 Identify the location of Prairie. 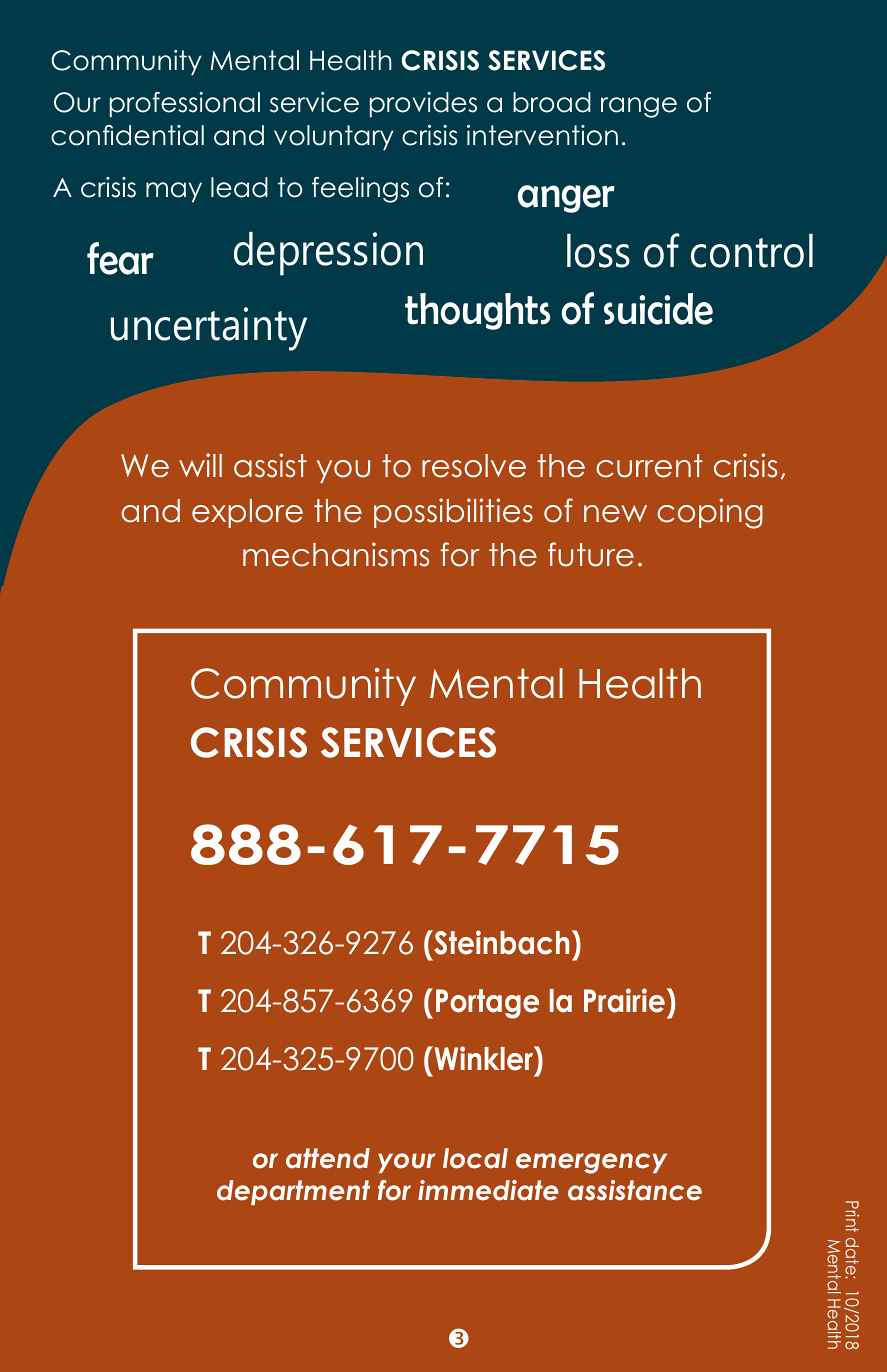
(624, 1000).
